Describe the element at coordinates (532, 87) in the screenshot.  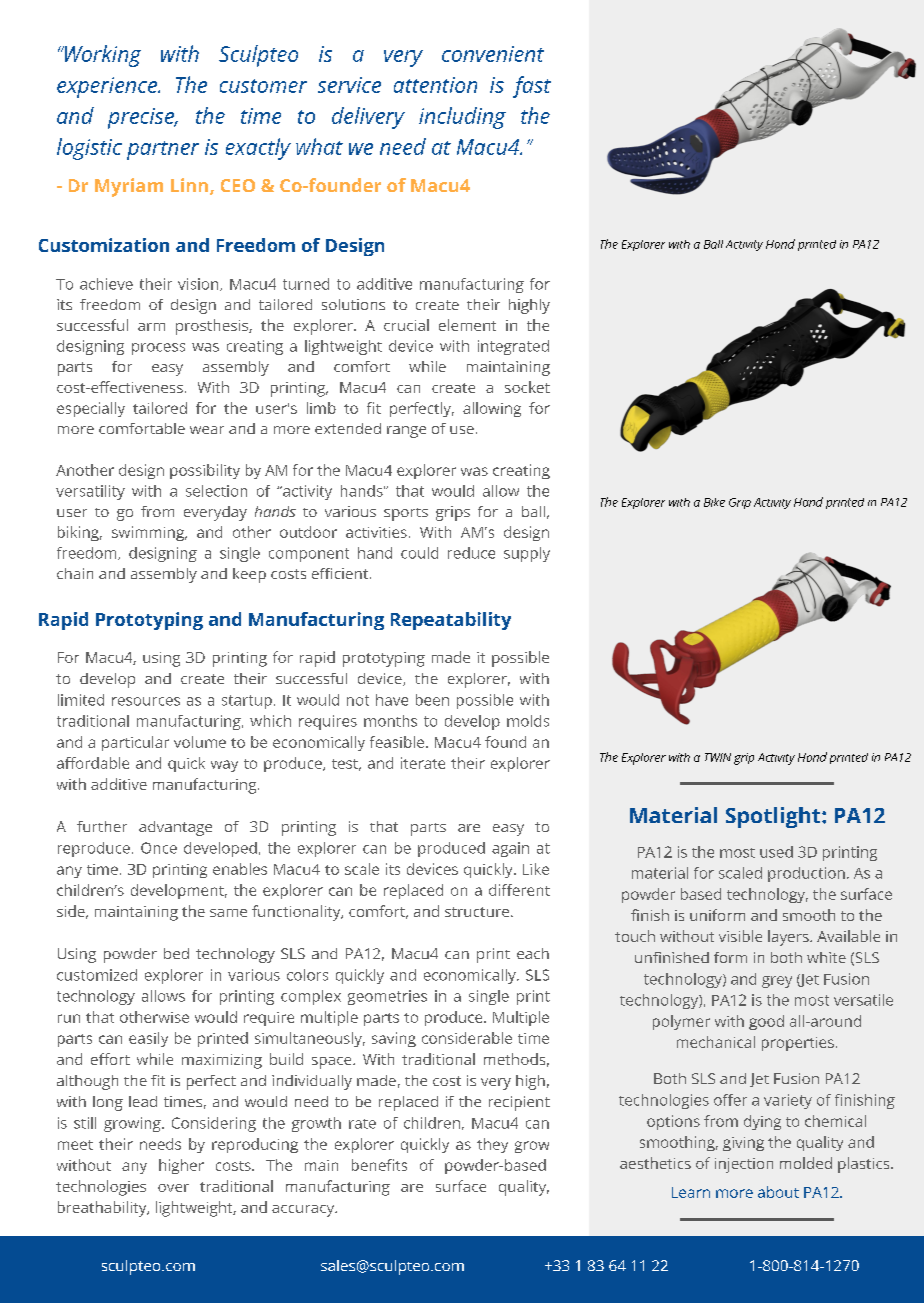
I see `fast` at that location.
